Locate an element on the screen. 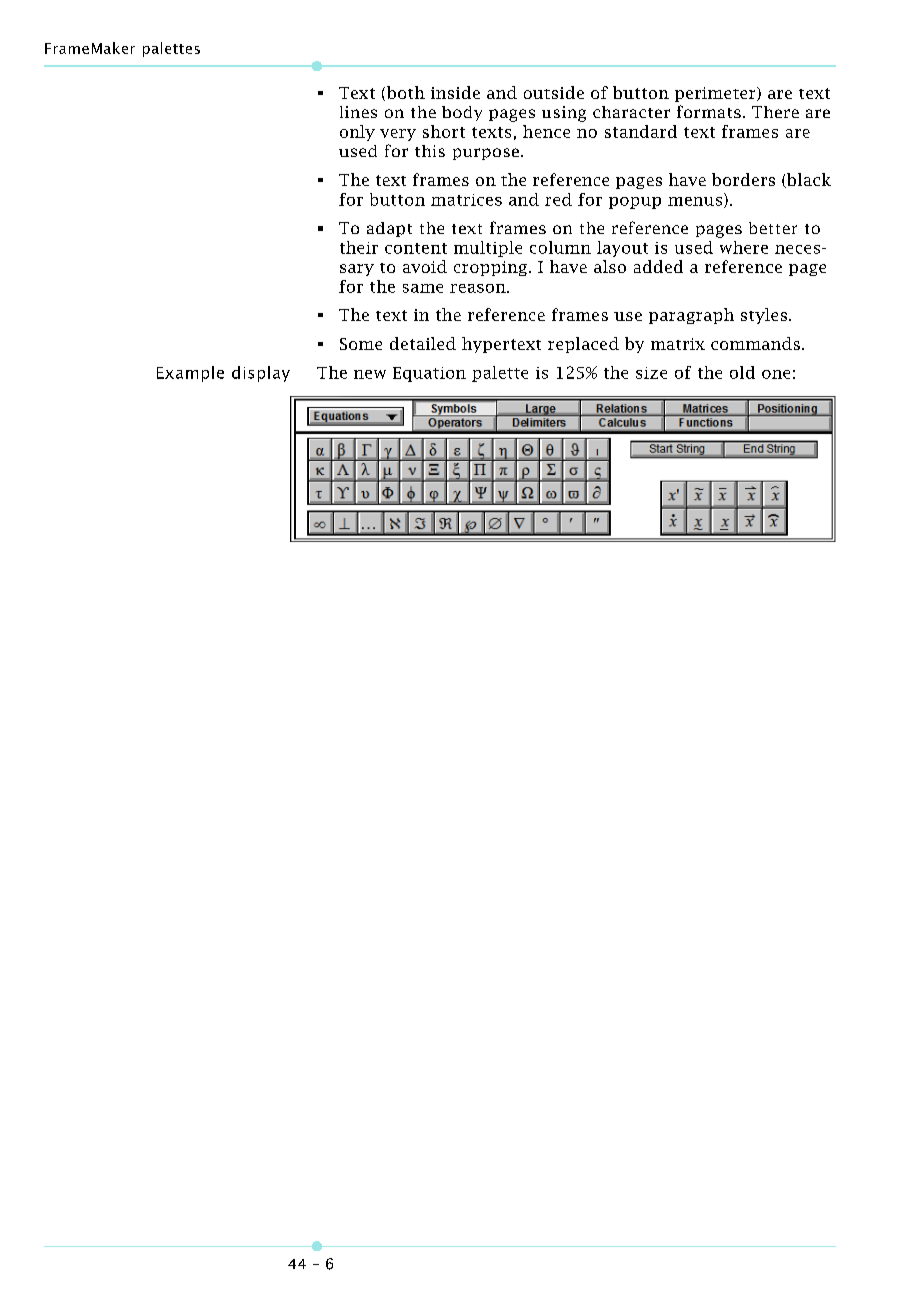  display is located at coordinates (261, 374).
